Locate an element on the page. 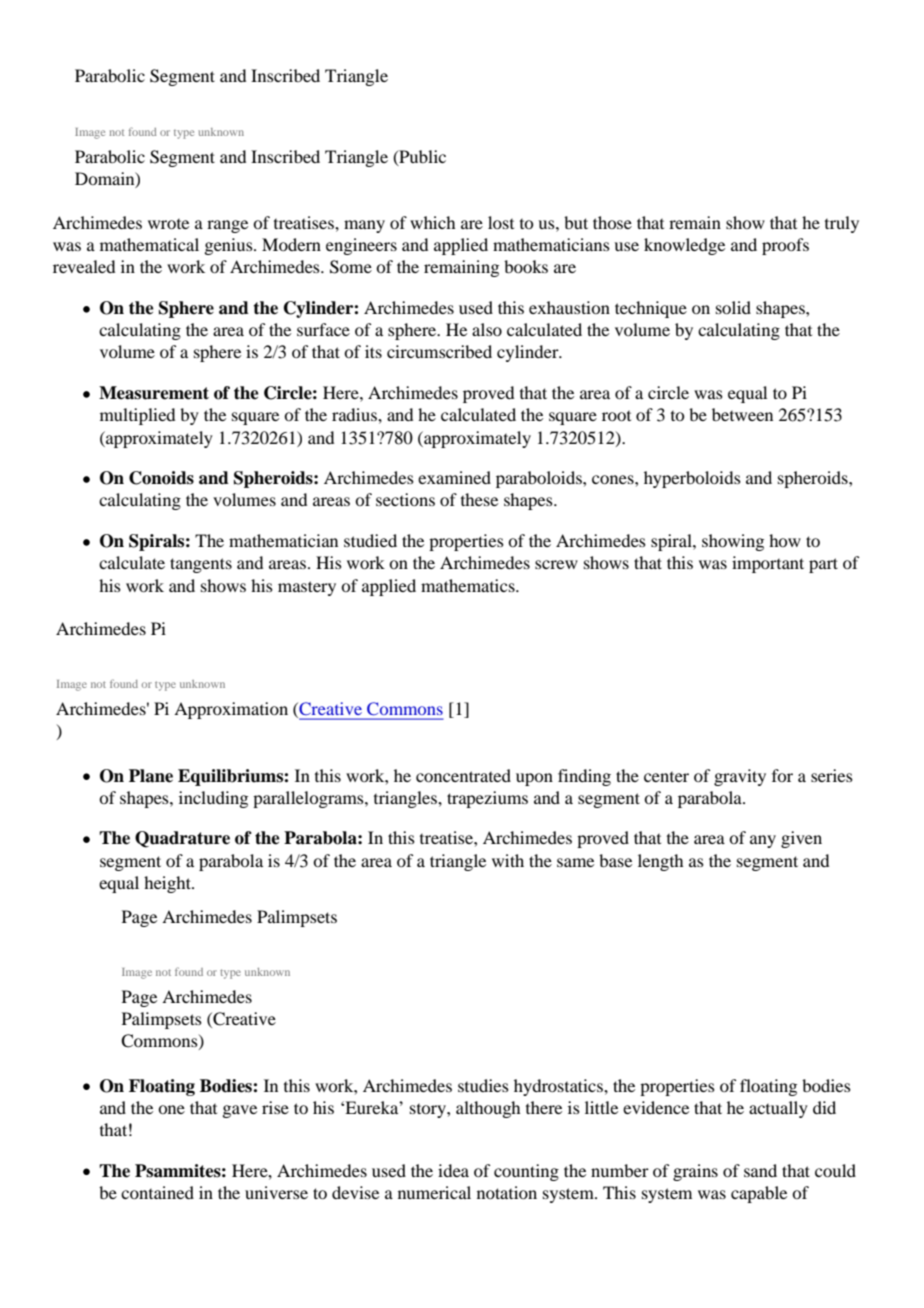 The height and width of the image is (1308, 924). circumscribed is located at coordinates (439, 351).
